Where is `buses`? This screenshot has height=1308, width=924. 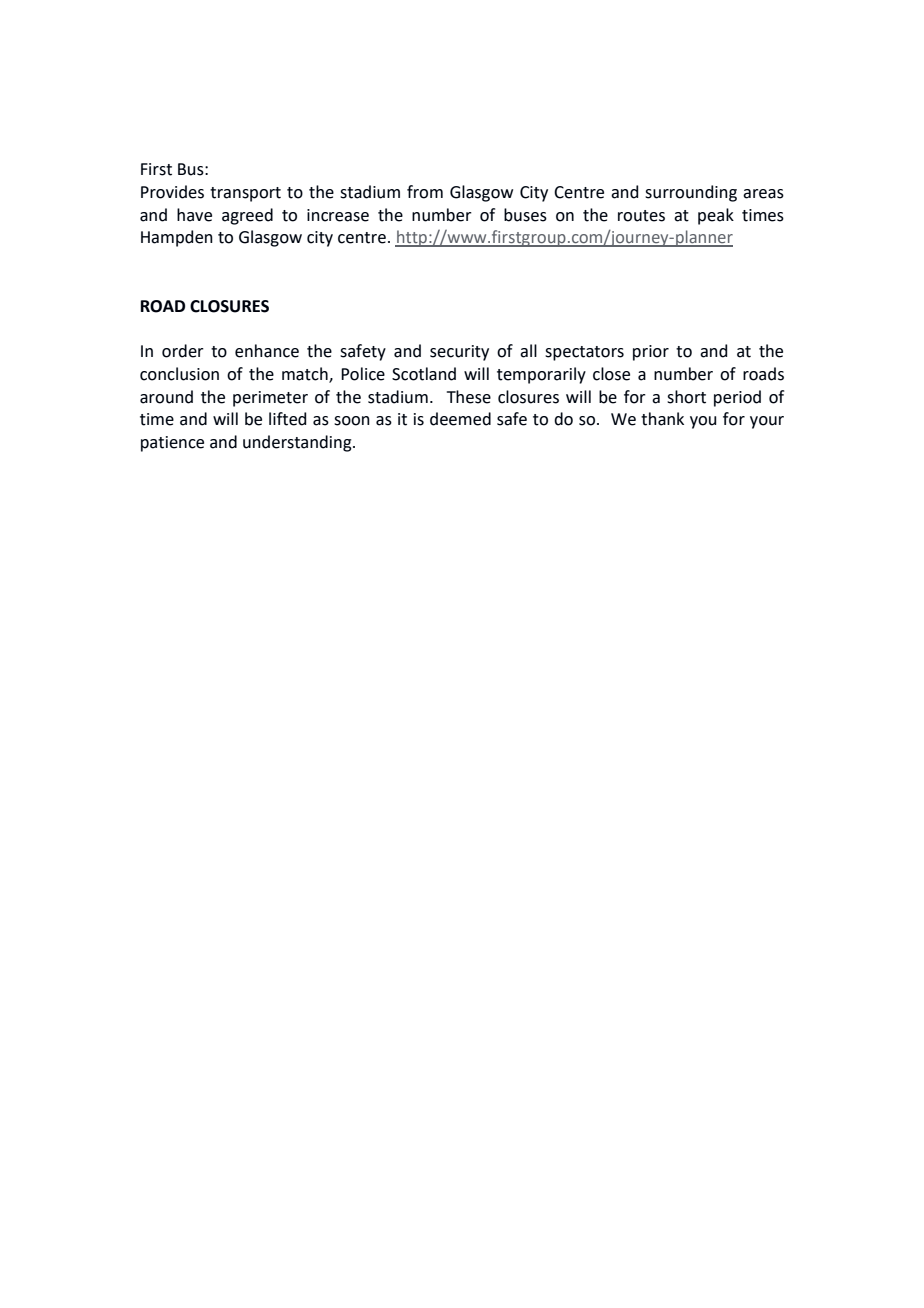 buses is located at coordinates (525, 215).
